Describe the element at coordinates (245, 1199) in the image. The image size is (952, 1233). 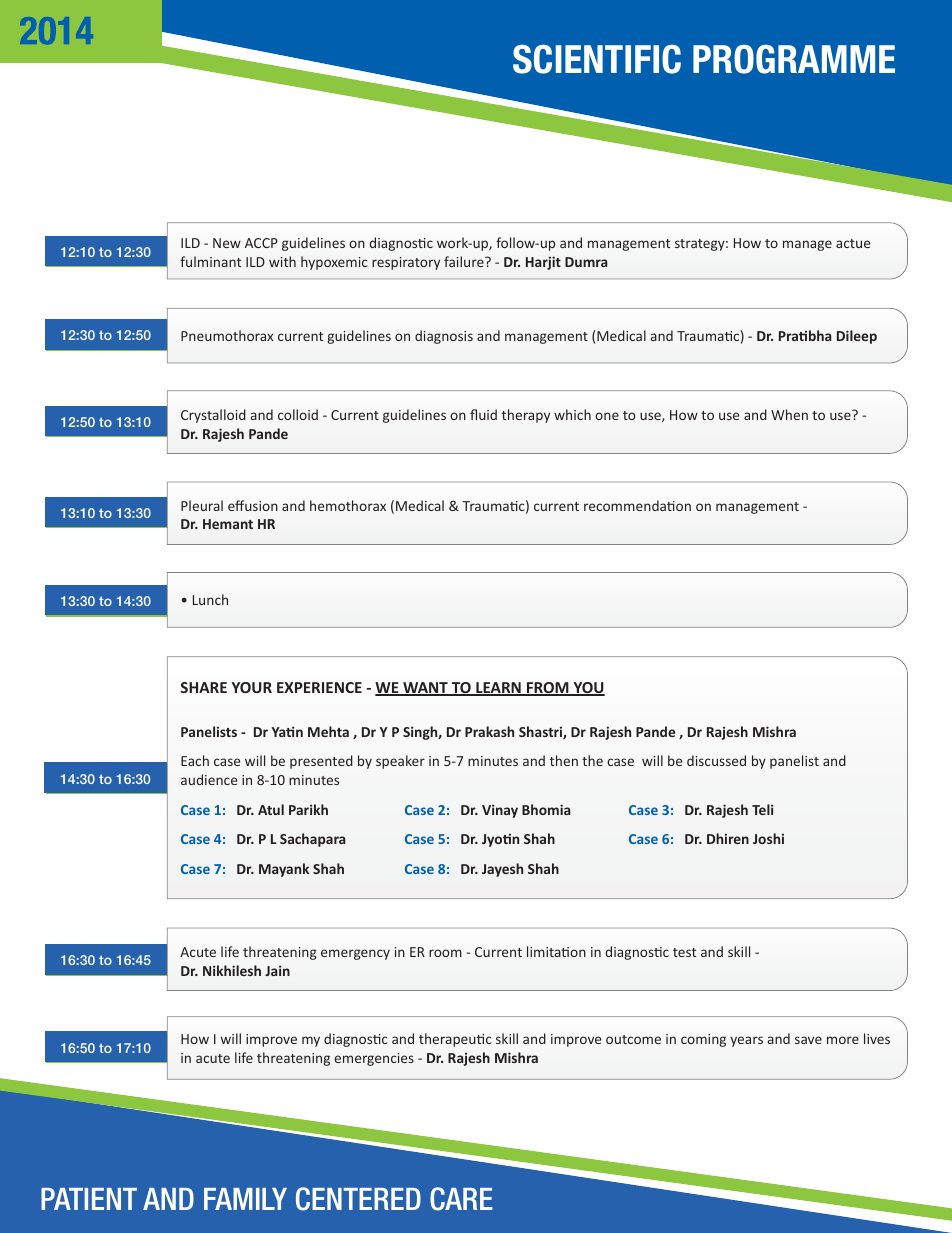
I see `FAMILY` at that location.
